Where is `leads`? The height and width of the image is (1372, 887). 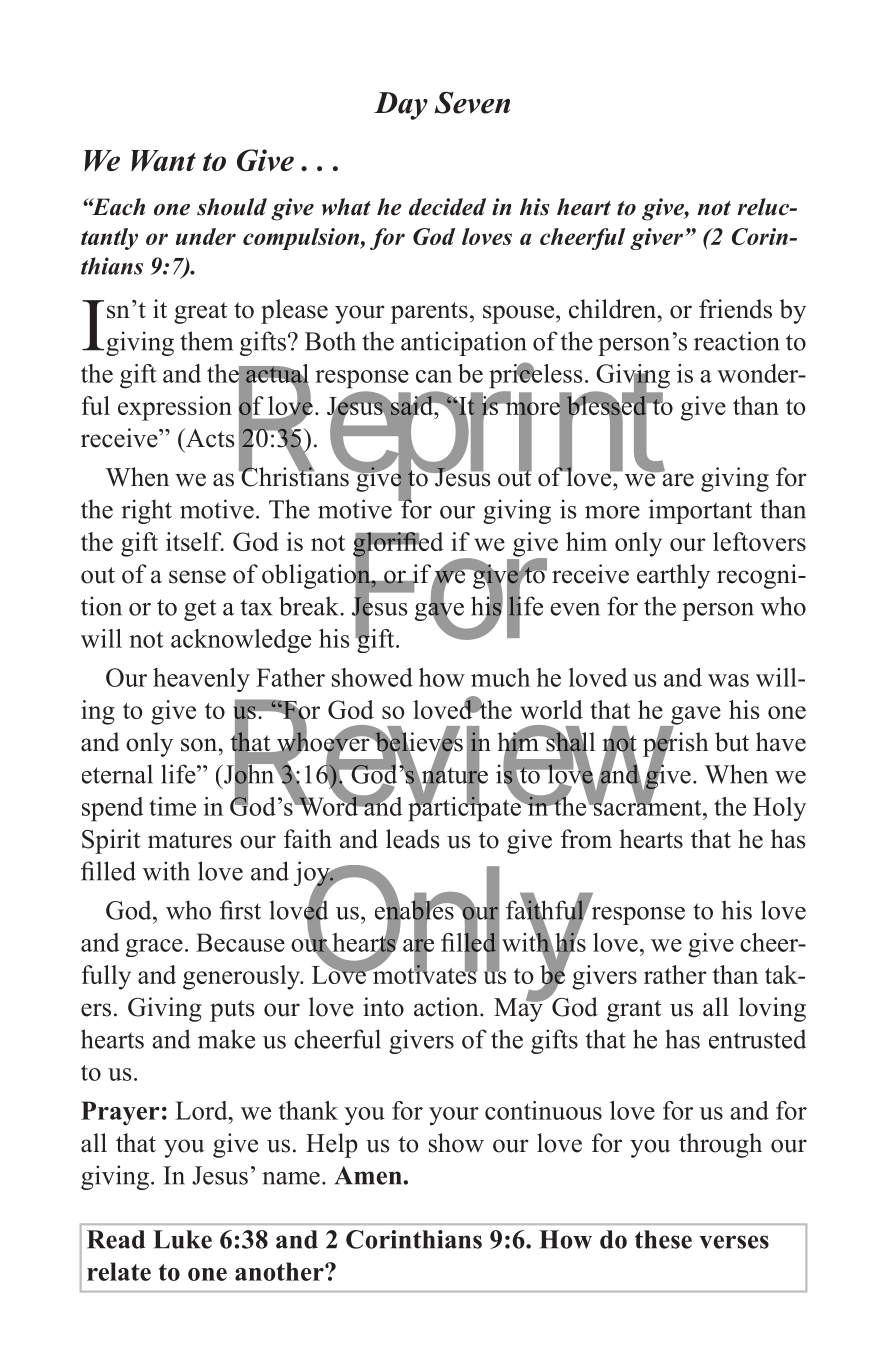 leads is located at coordinates (412, 839).
